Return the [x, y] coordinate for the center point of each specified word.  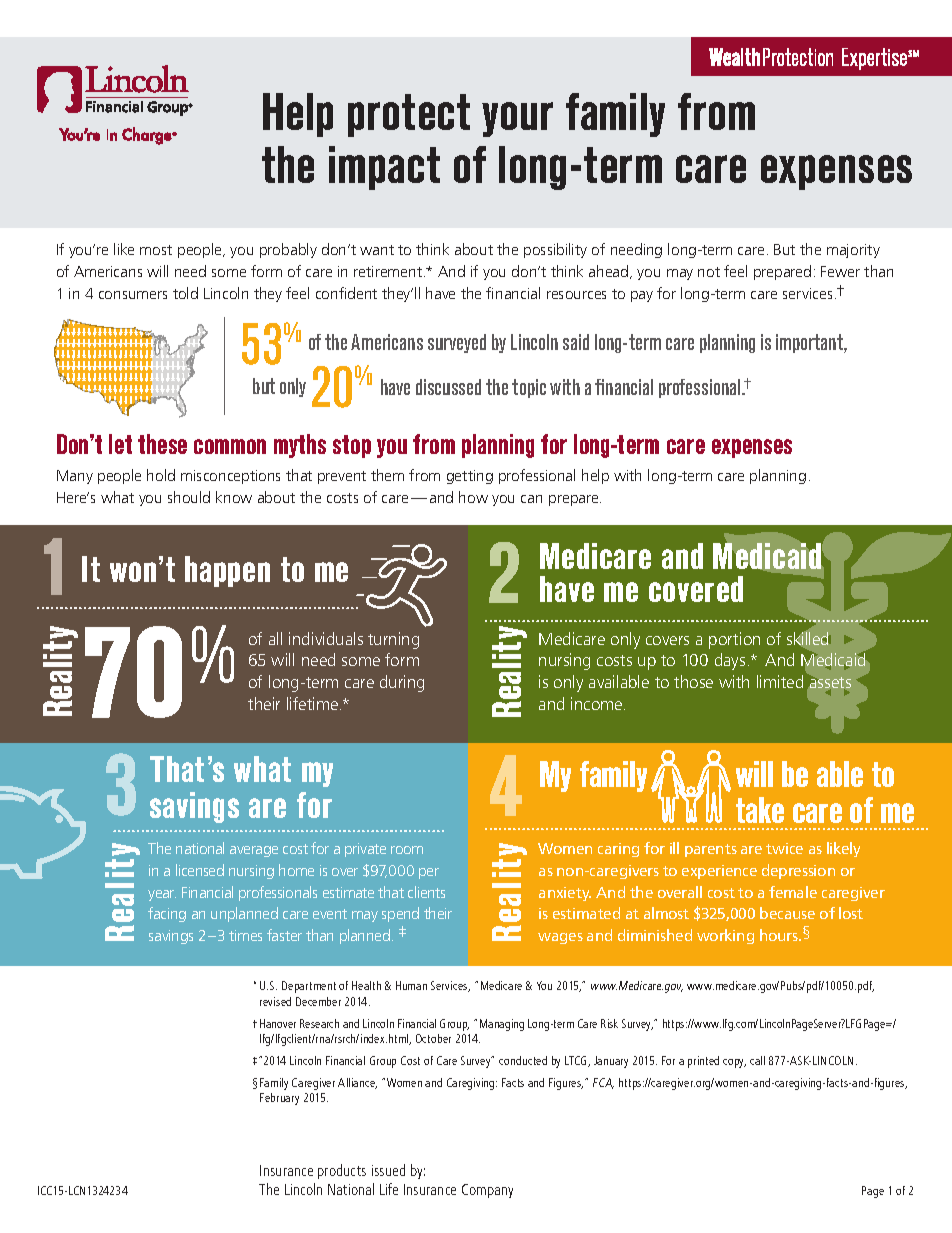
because [787, 913]
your [517, 119]
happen [227, 571]
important [810, 343]
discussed [448, 387]
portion [734, 640]
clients [426, 892]
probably [288, 250]
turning [393, 640]
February [279, 1099]
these [162, 444]
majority [853, 251]
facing [167, 914]
